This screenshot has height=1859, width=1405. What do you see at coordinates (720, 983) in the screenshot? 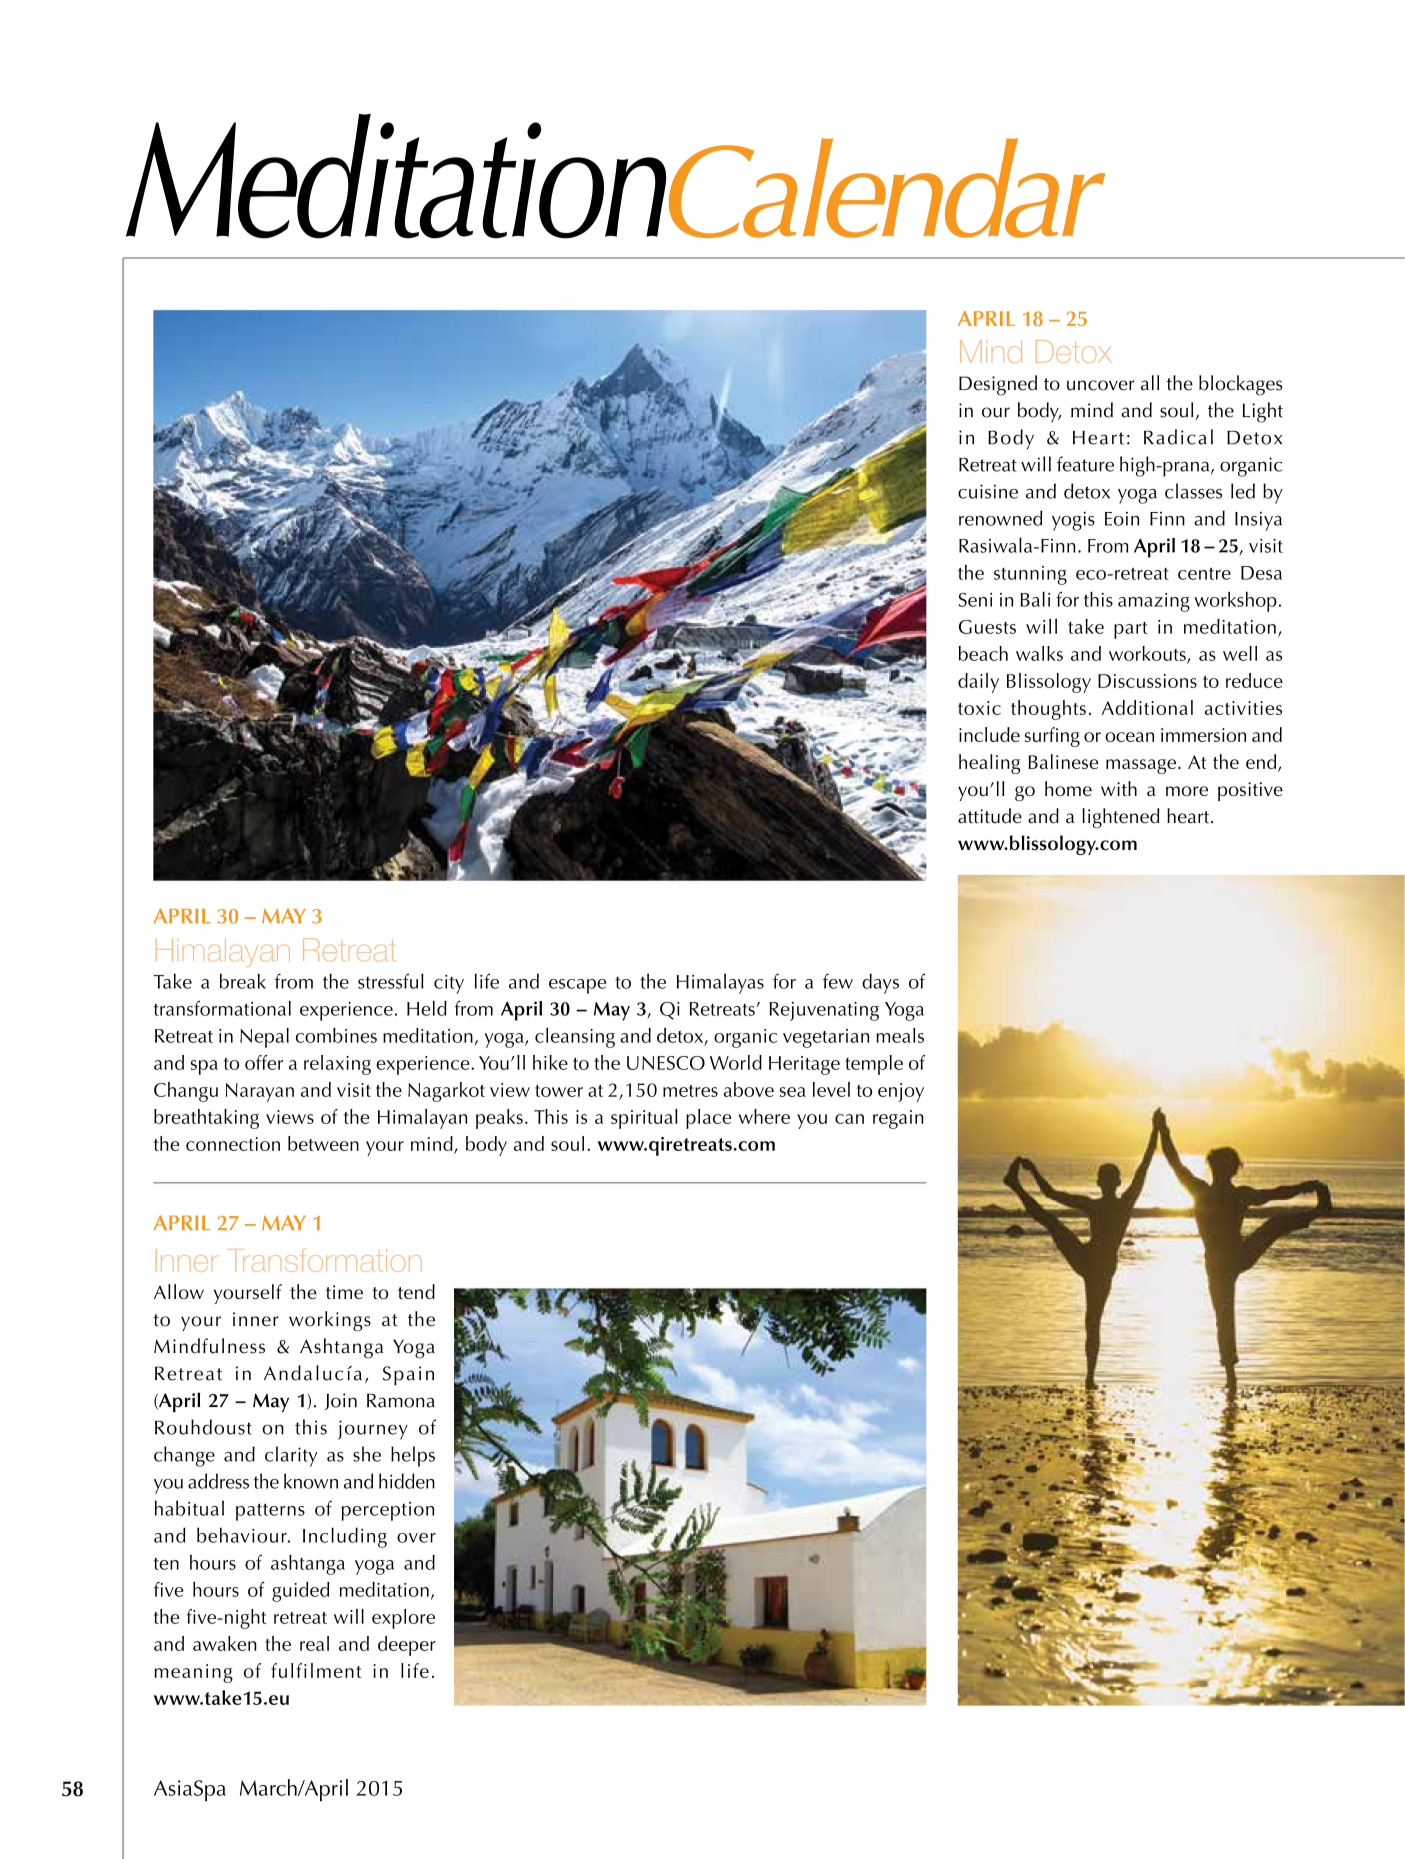
I see `Himalayas` at bounding box center [720, 983].
